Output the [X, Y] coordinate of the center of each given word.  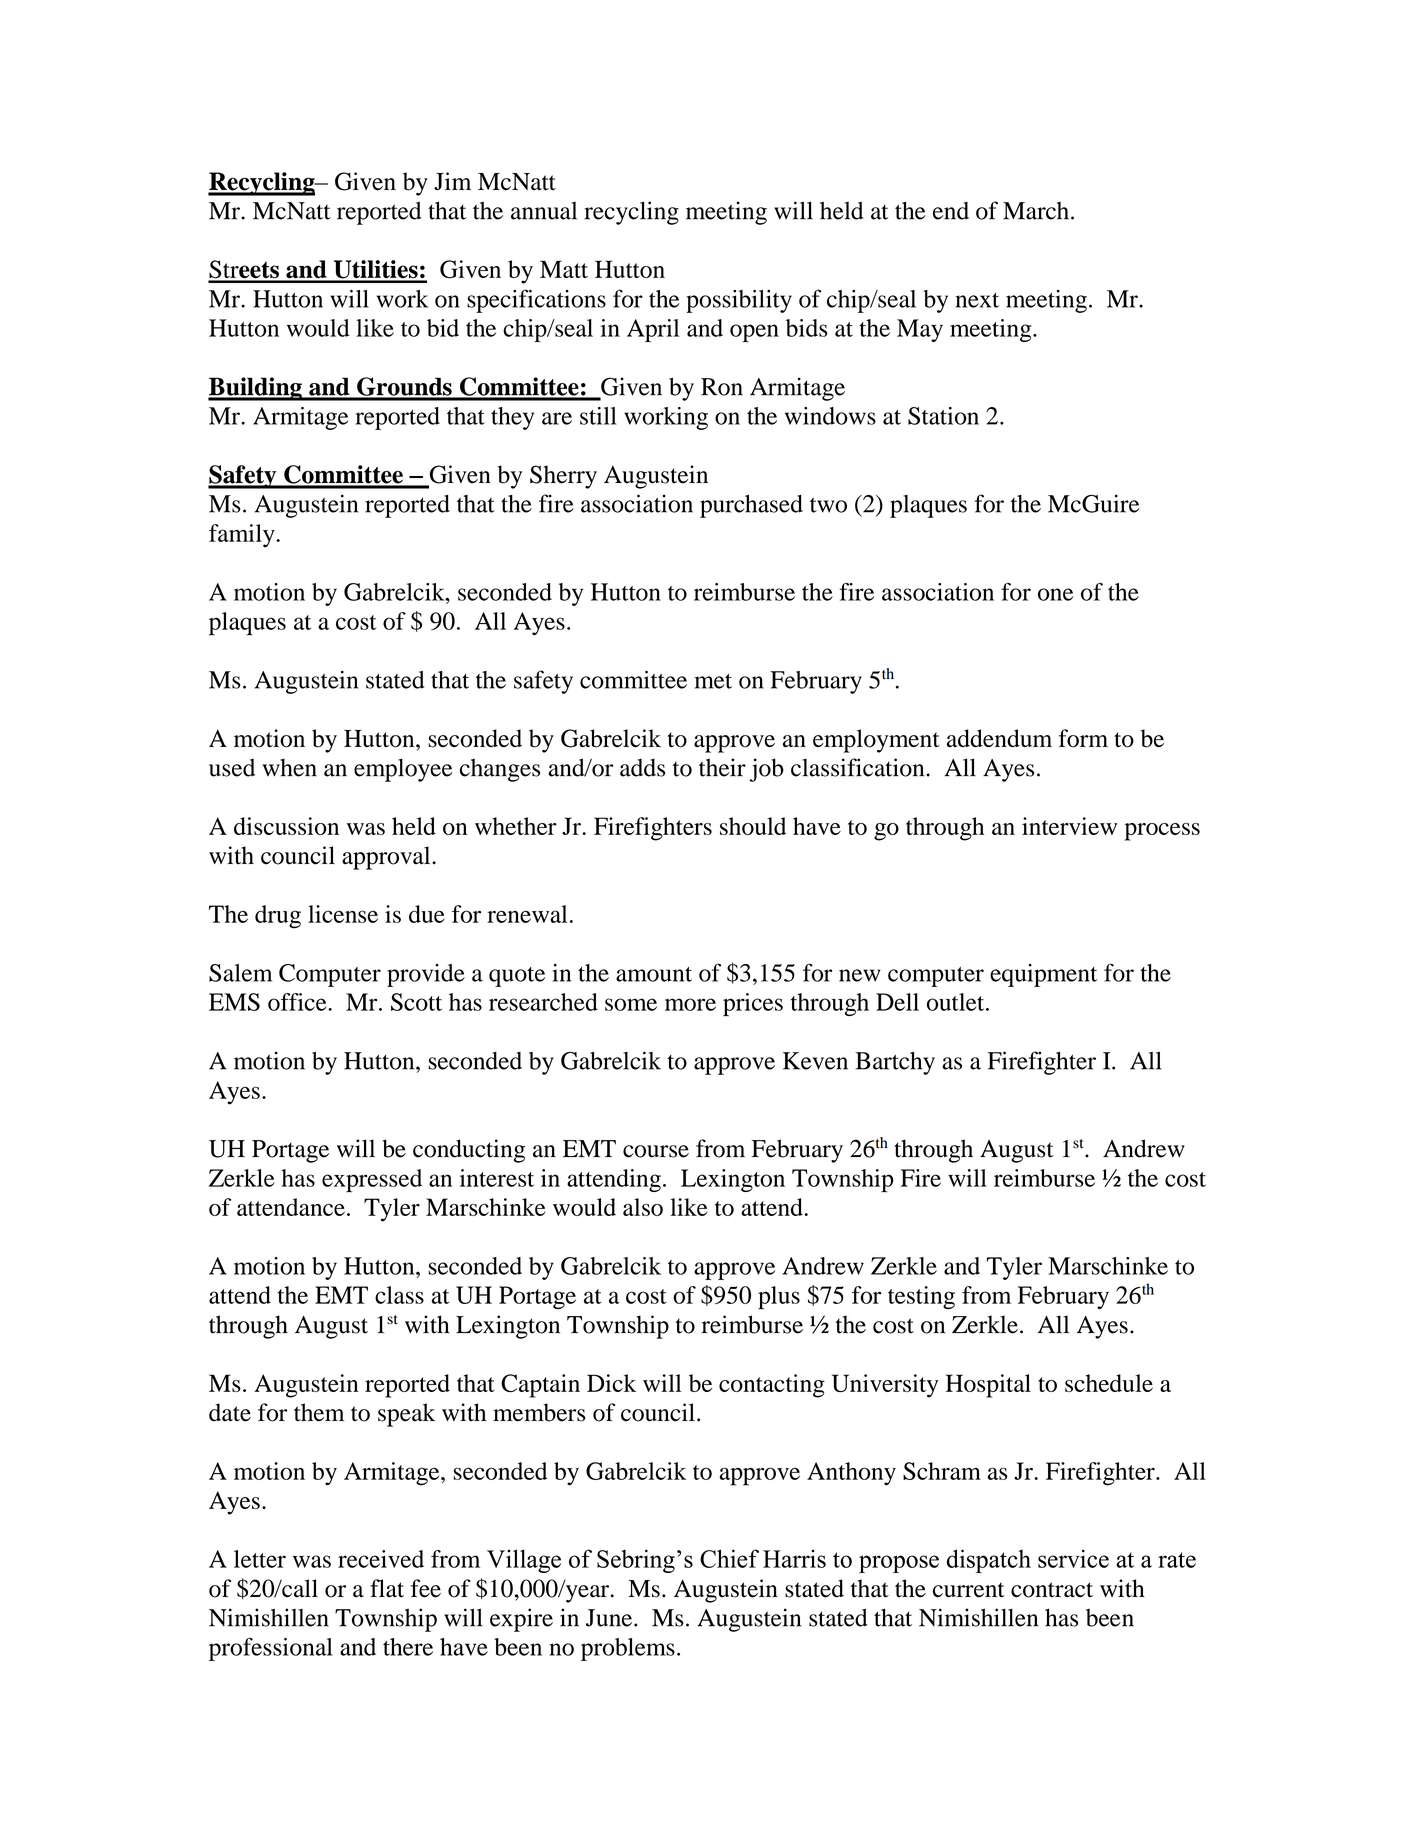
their [722, 767]
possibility [739, 301]
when [289, 767]
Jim [452, 181]
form [1083, 738]
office [298, 1002]
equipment [1043, 975]
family [243, 536]
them [319, 1412]
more [690, 1004]
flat [387, 1588]
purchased [751, 506]
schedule [1109, 1383]
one [1055, 594]
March [1036, 211]
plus [779, 1298]
